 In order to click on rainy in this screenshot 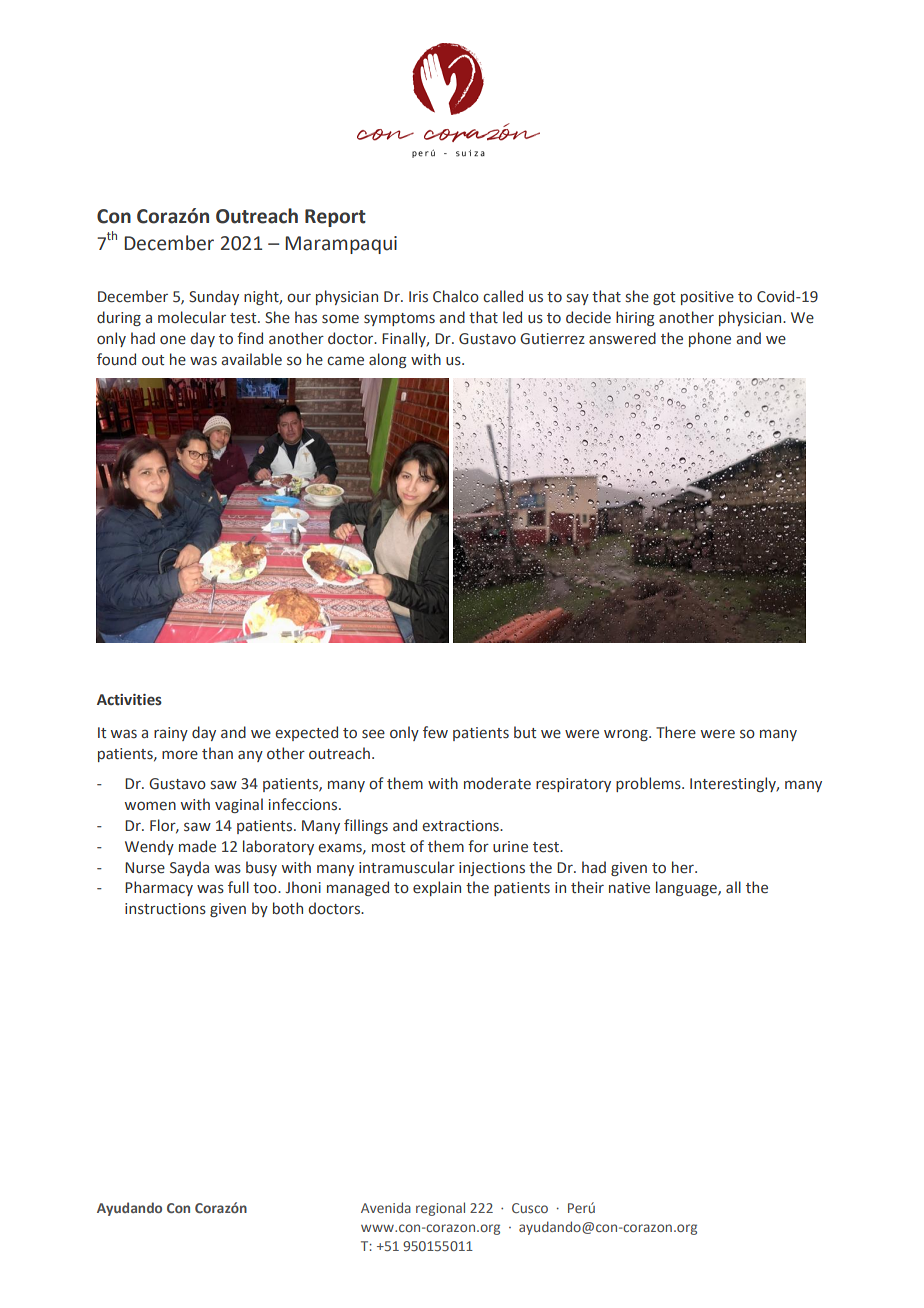, I will do `click(171, 734)`.
